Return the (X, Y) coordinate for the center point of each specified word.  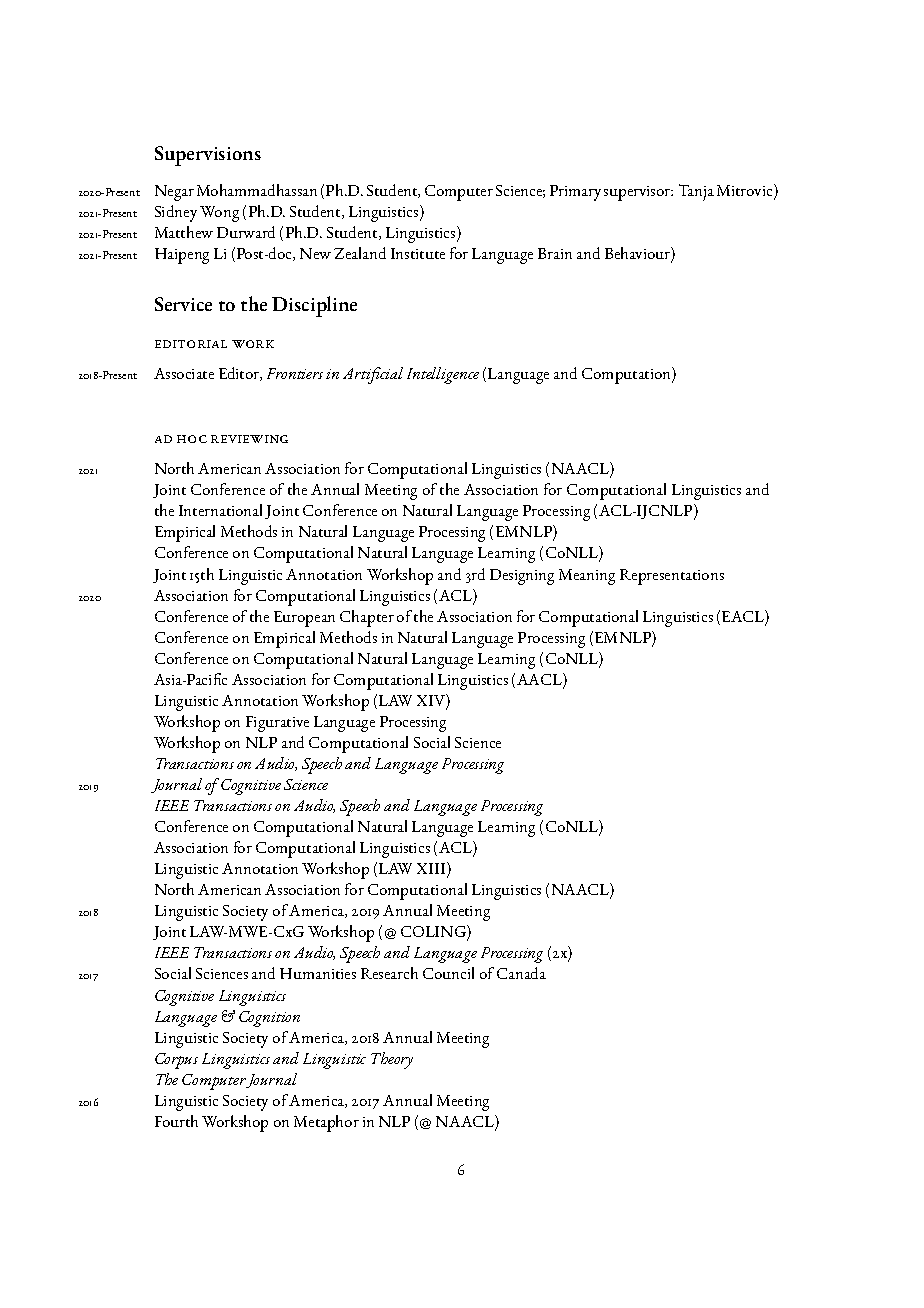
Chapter (367, 618)
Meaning (587, 577)
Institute (418, 253)
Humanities (318, 973)
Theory (392, 1060)
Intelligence (443, 375)
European (304, 619)
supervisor (638, 193)
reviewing (249, 439)
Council (448, 973)
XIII (432, 869)
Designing (522, 577)
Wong (219, 214)
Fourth (176, 1121)
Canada (521, 973)
